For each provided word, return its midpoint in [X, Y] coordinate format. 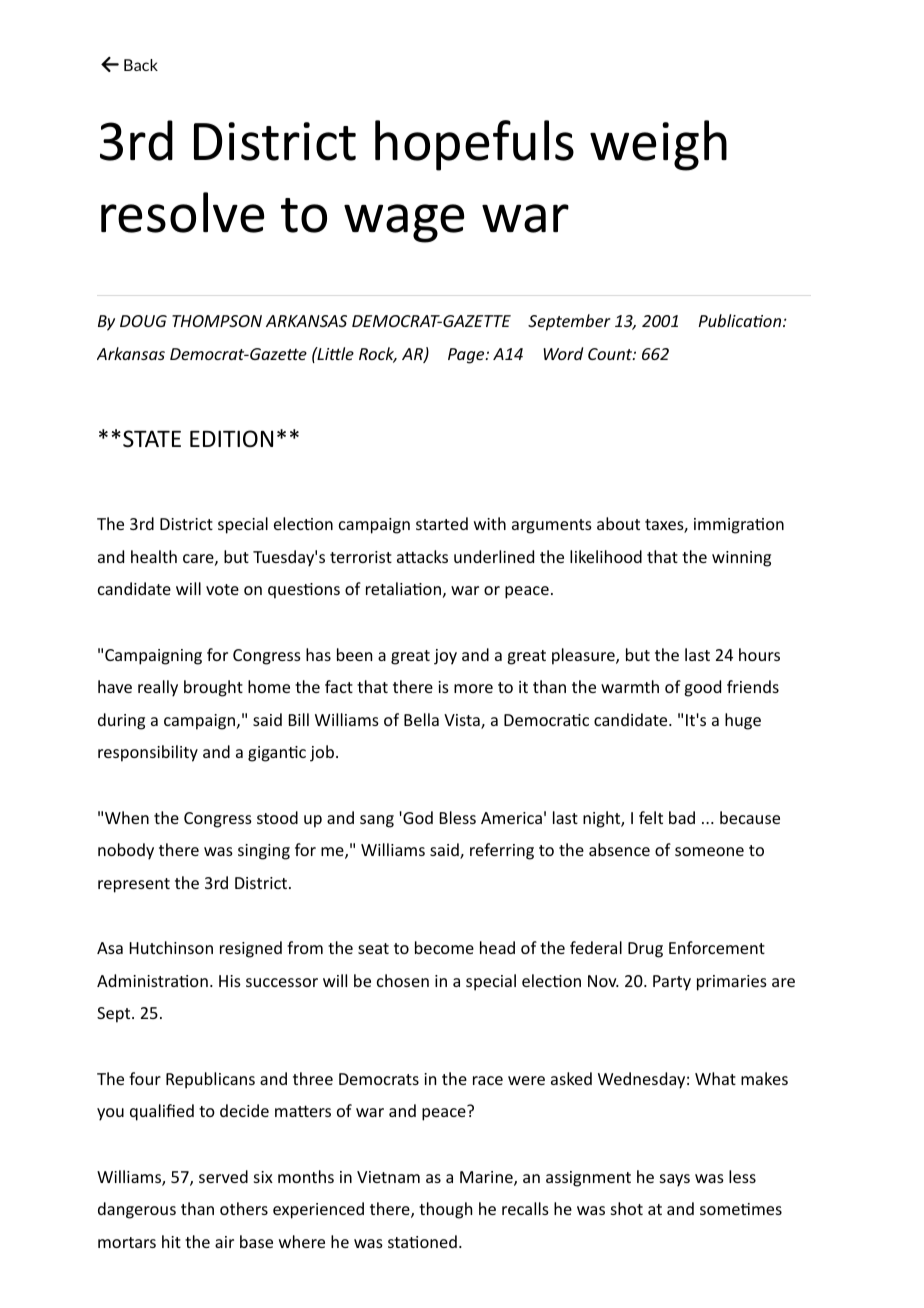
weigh [658, 145]
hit [171, 1241]
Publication [741, 320]
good [702, 688]
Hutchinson [171, 947]
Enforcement [717, 947]
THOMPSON [217, 321]
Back [141, 65]
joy [445, 657]
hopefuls [474, 145]
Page [467, 356]
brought [213, 688]
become [444, 947]
